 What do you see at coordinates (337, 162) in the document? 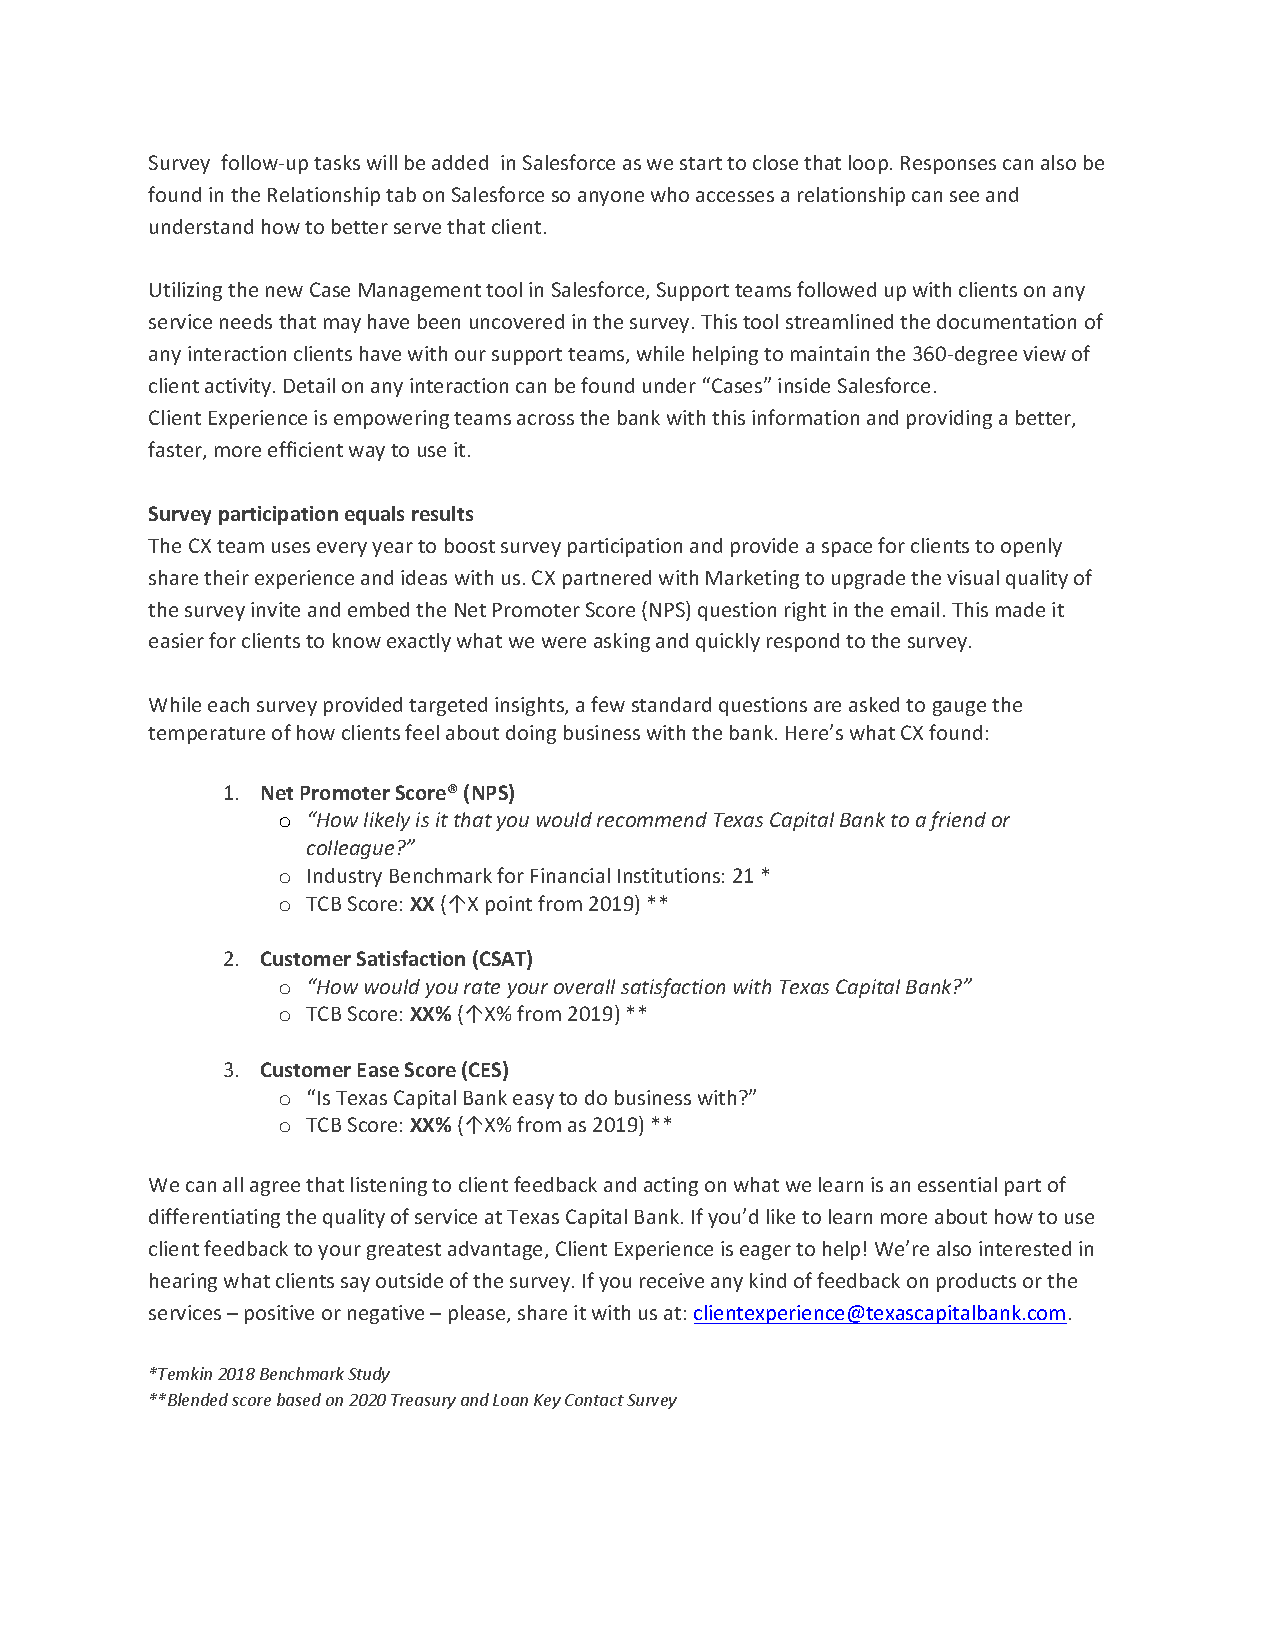
I see `tasks` at bounding box center [337, 162].
